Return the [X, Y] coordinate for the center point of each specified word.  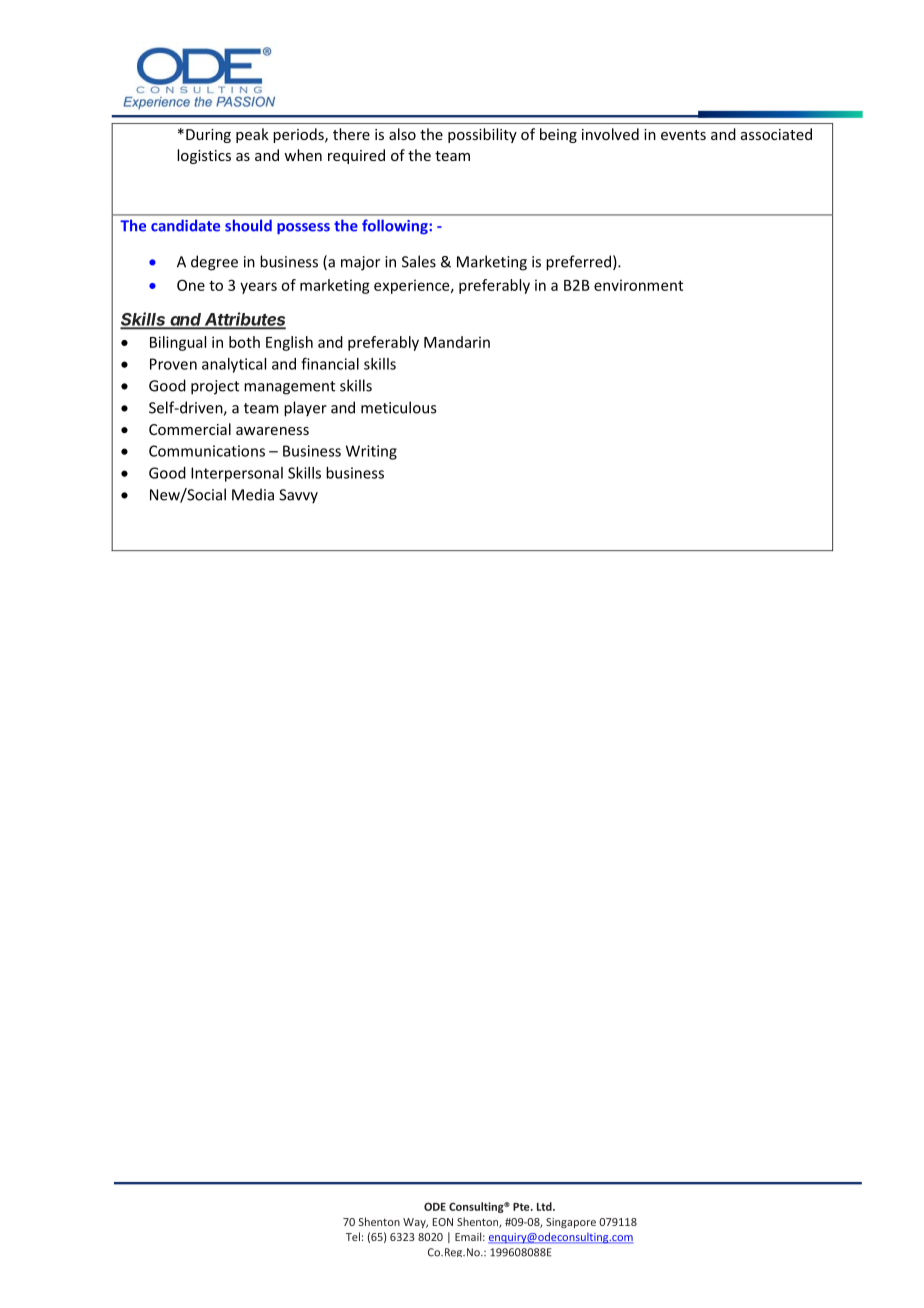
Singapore [571, 1223]
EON [443, 1222]
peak [252, 135]
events [683, 135]
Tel [353, 1236]
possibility [482, 135]
